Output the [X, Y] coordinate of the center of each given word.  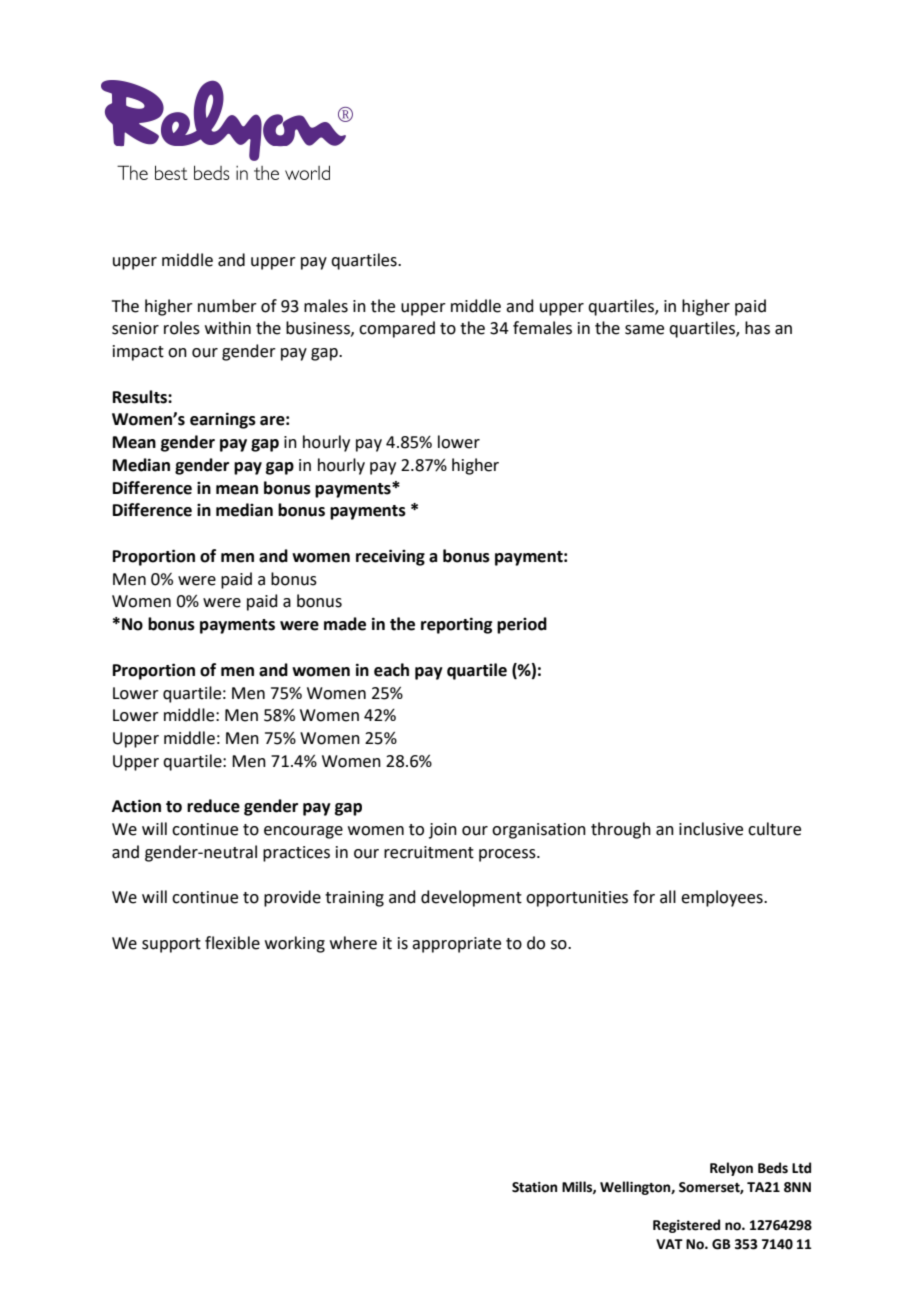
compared [397, 329]
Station [534, 1187]
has [757, 328]
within [228, 328]
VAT [669, 1244]
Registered [686, 1226]
